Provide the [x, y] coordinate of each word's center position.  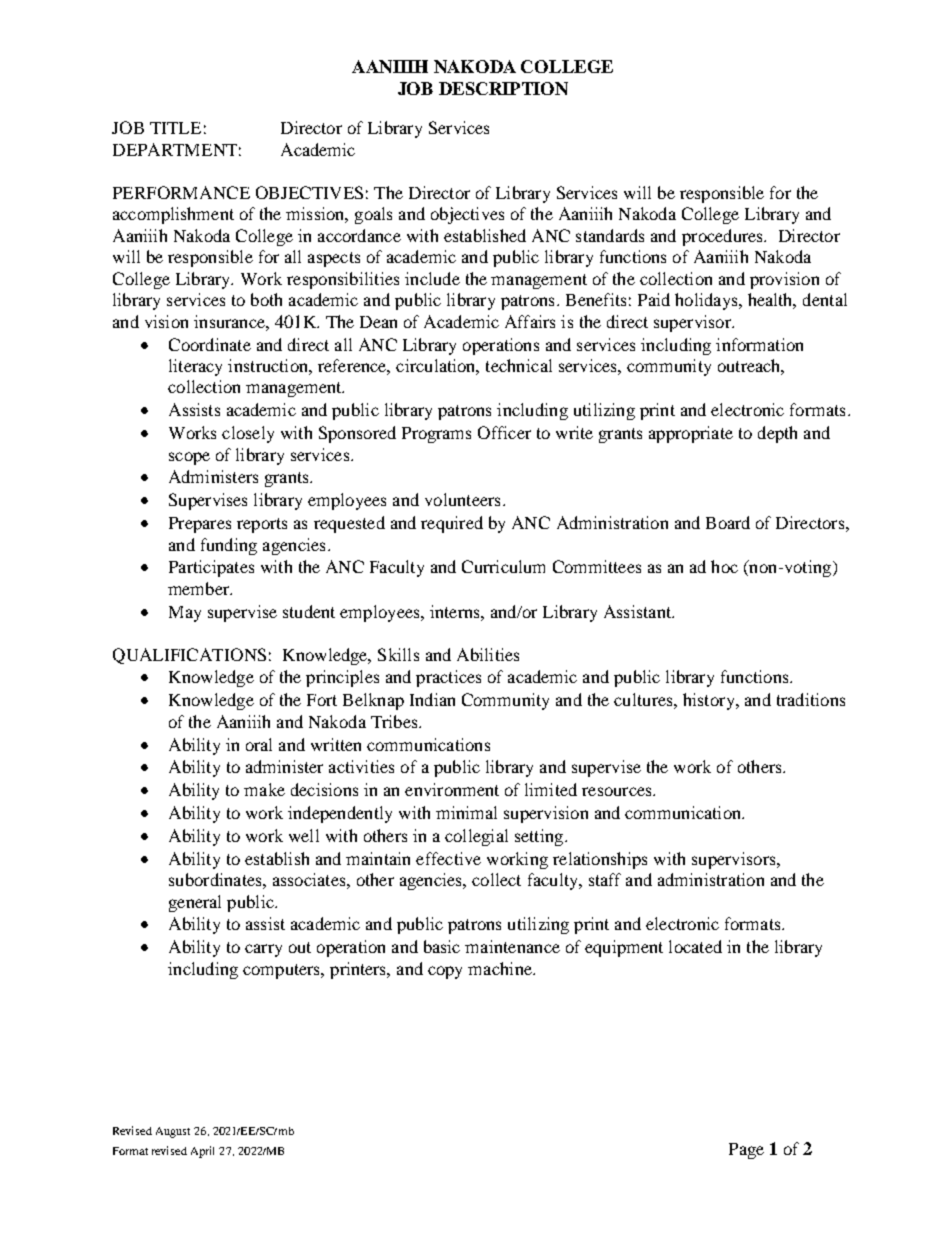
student [309, 611]
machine [501, 968]
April [202, 1152]
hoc [724, 566]
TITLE [175, 128]
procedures [724, 237]
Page [746, 1151]
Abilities [488, 654]
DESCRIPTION [503, 88]
